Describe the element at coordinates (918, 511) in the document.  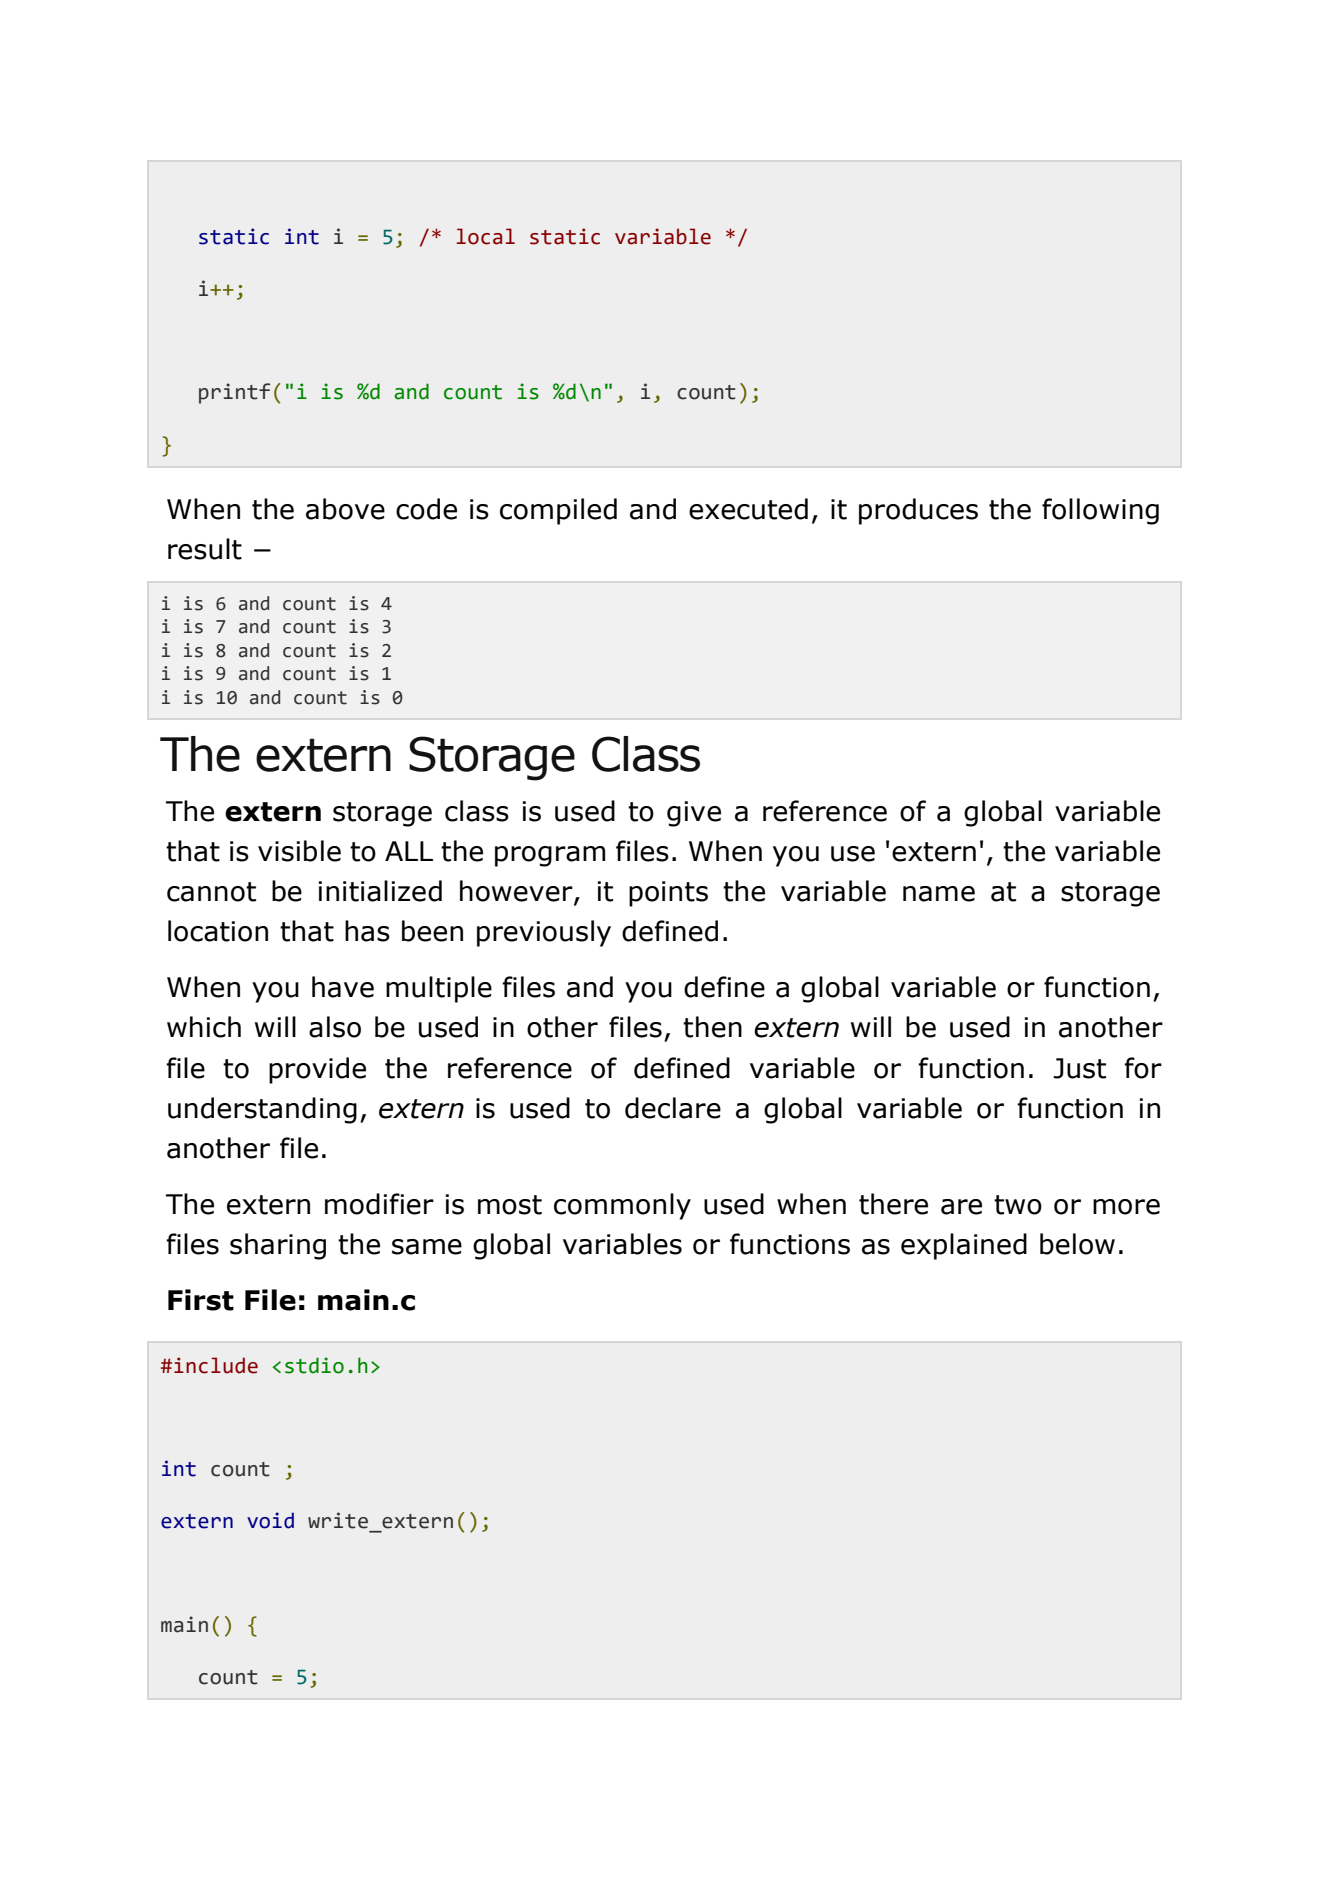
I see `produces` at that location.
